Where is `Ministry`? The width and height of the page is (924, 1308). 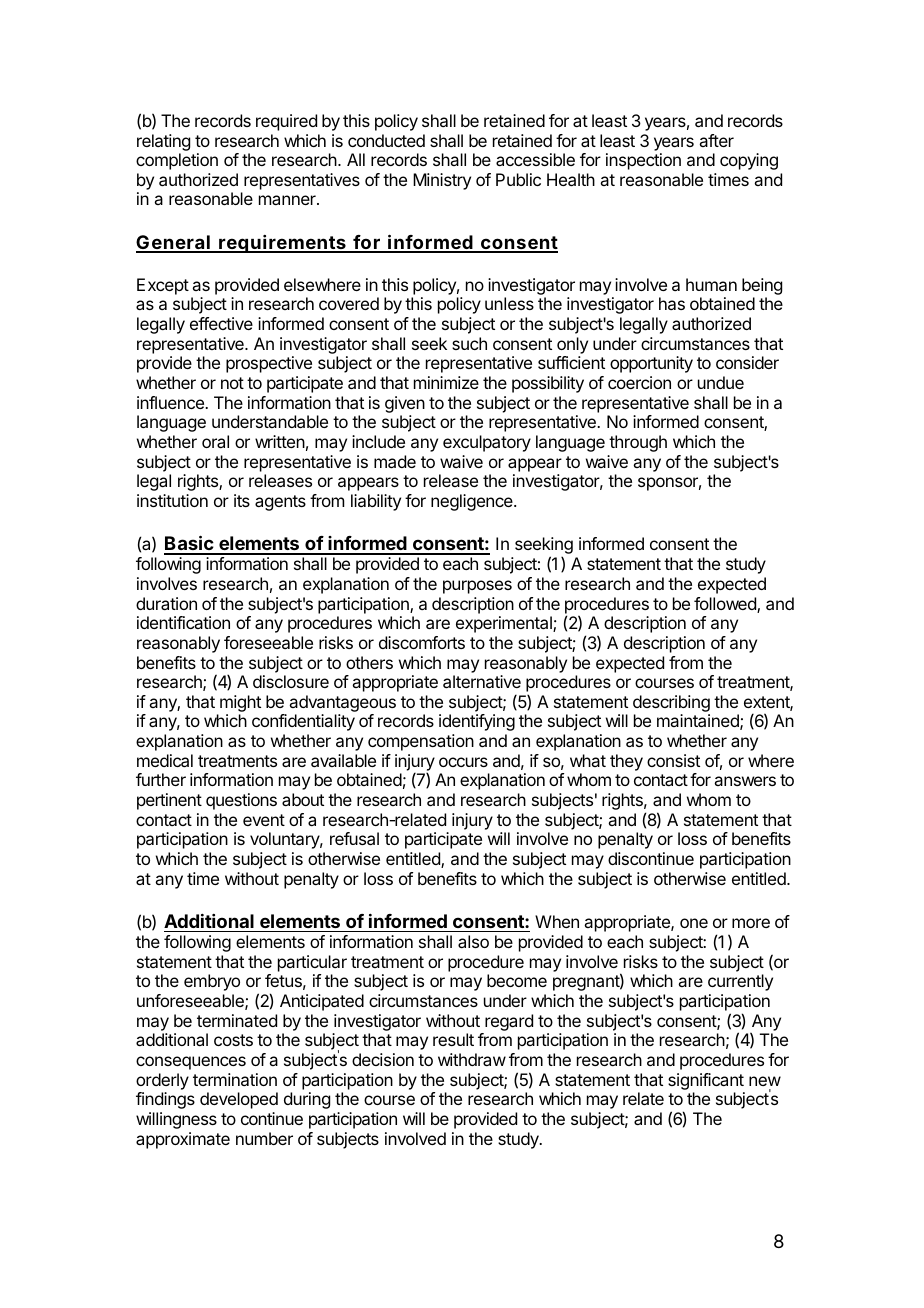
Ministry is located at coordinates (442, 181).
